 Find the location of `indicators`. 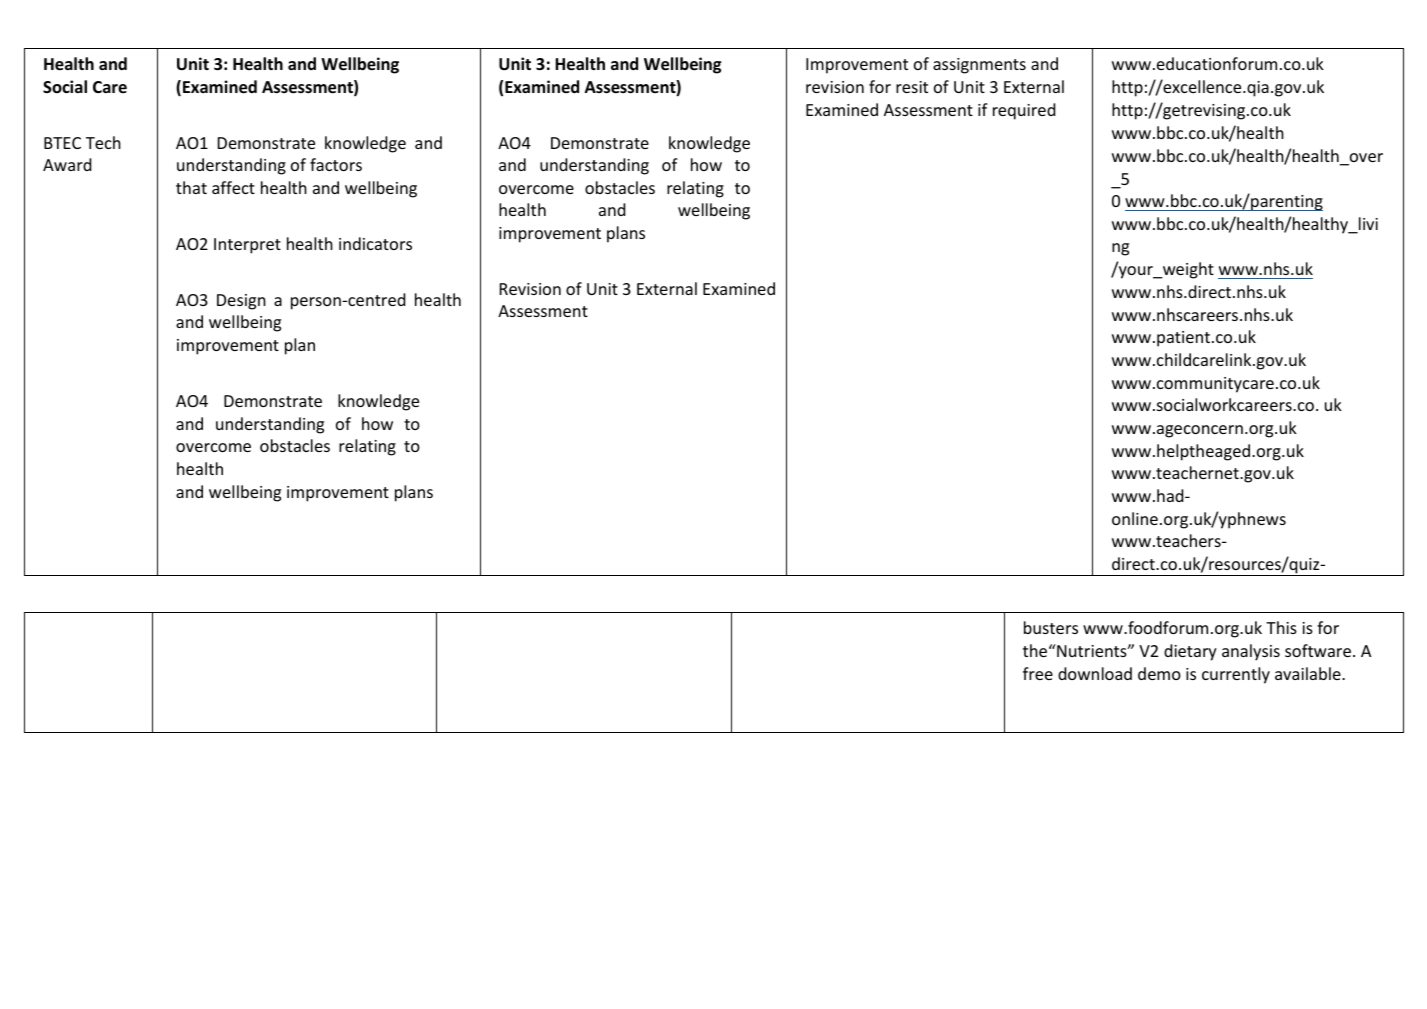

indicators is located at coordinates (375, 243).
